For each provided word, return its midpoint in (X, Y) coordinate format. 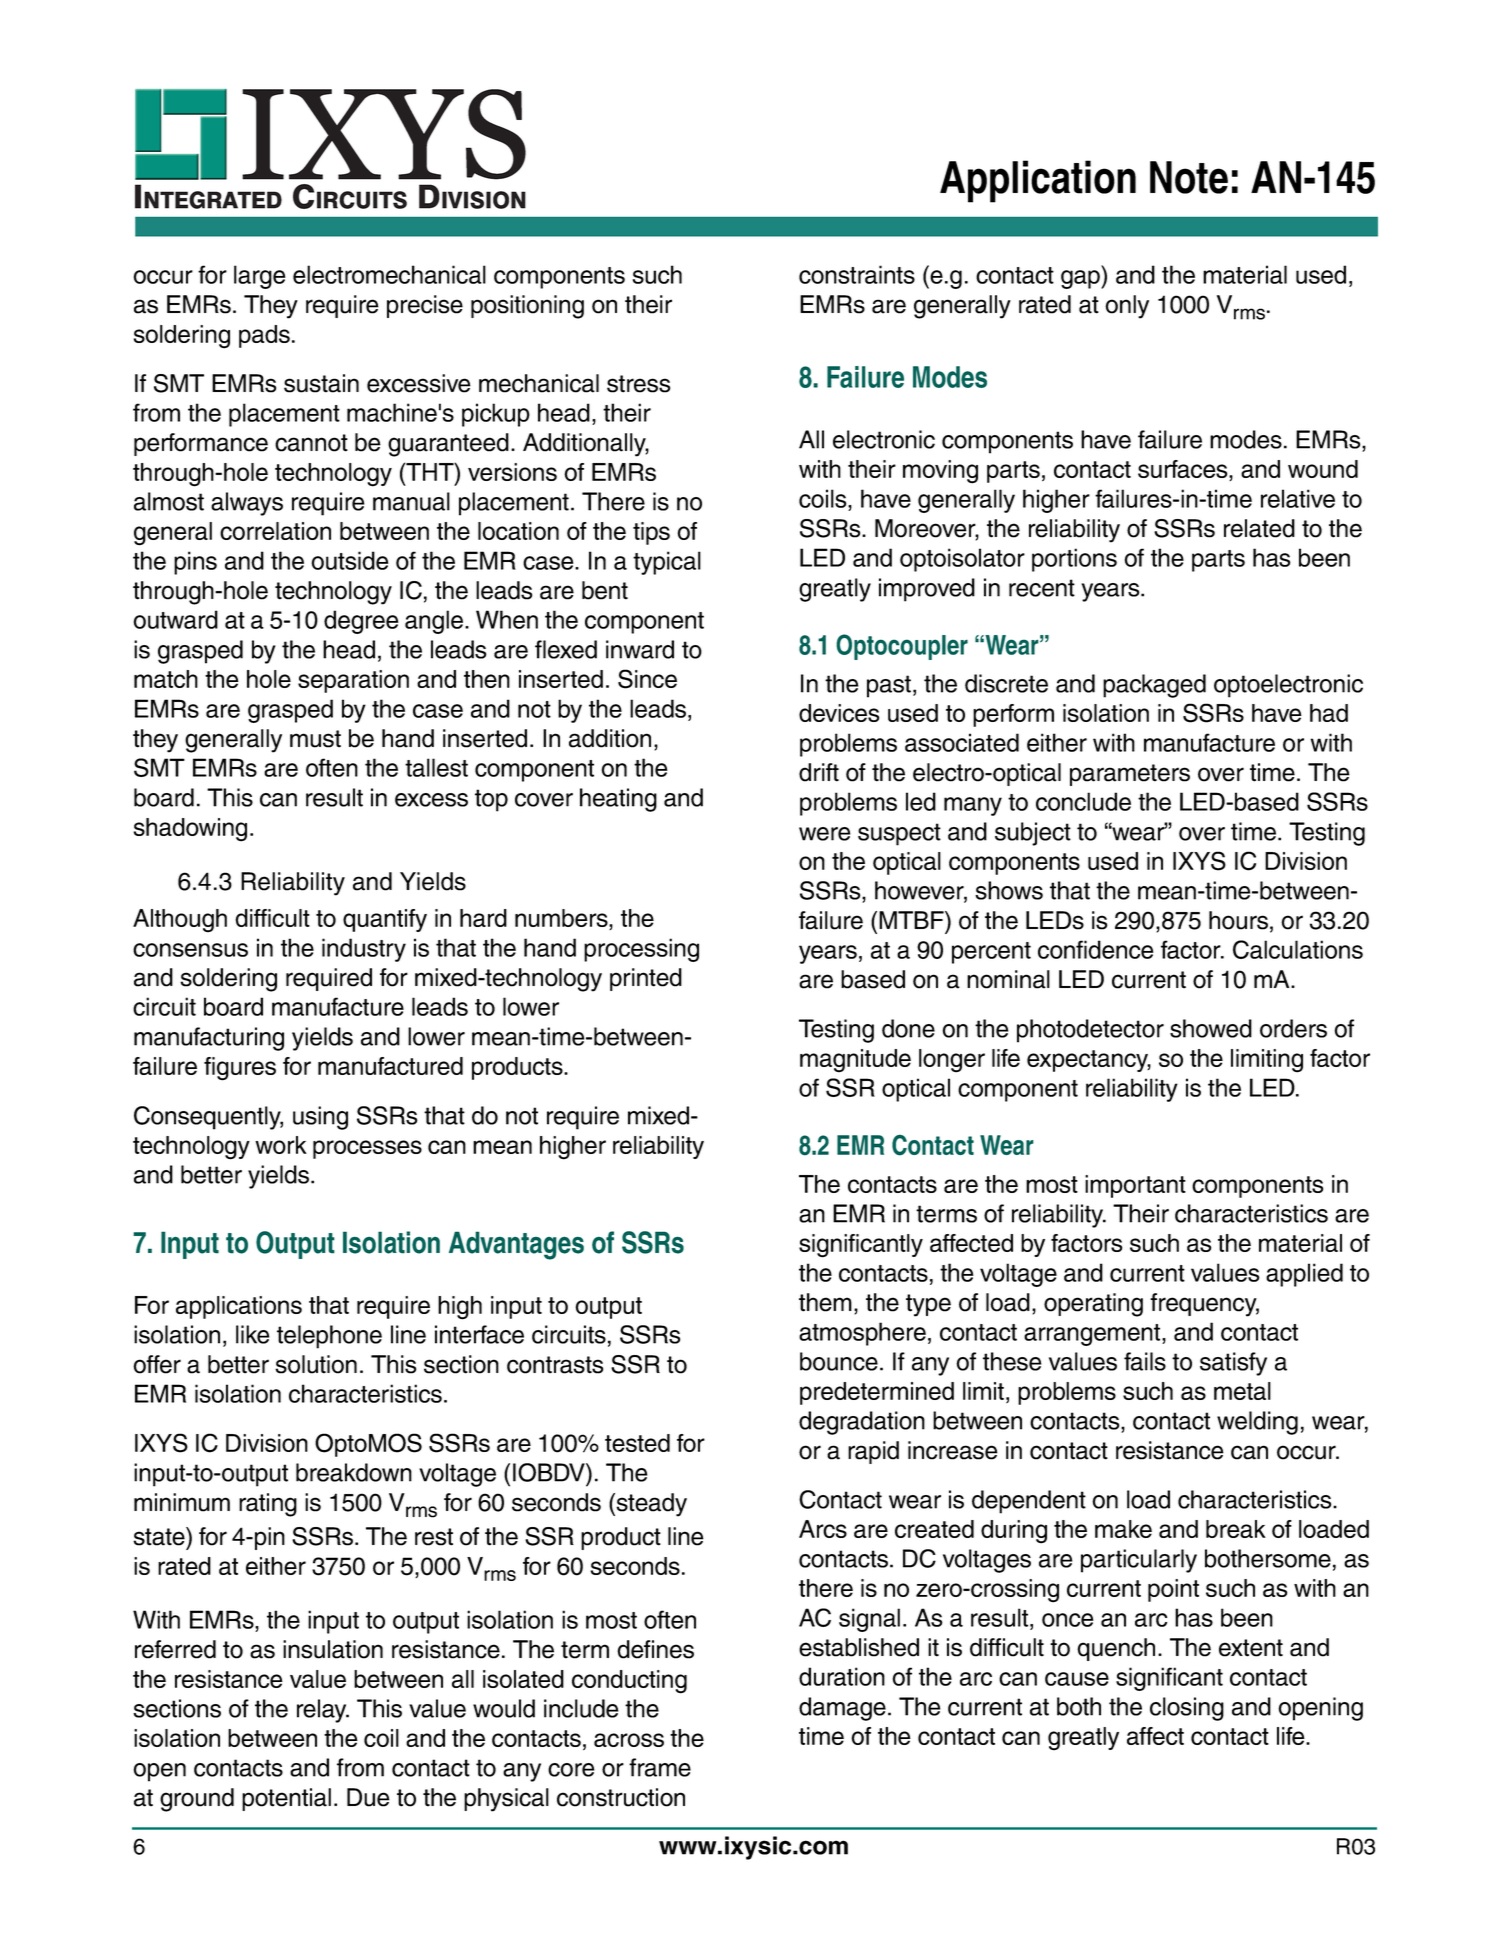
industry (364, 950)
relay (323, 1711)
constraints (857, 274)
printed (646, 979)
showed (1211, 1028)
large (260, 277)
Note (1189, 177)
